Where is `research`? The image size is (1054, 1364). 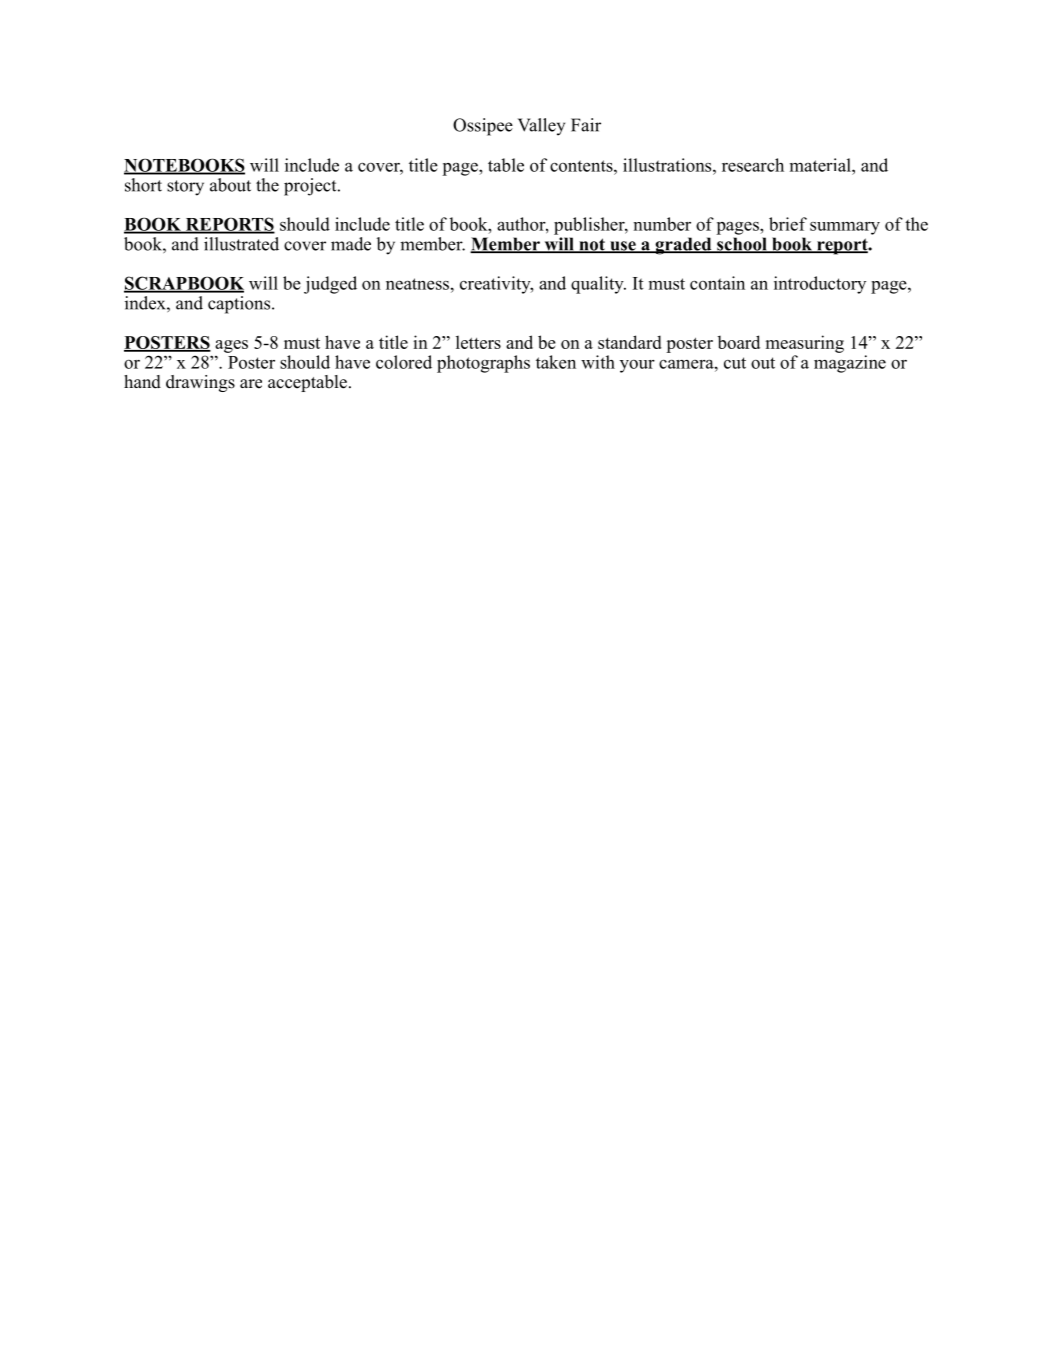 research is located at coordinates (753, 165).
